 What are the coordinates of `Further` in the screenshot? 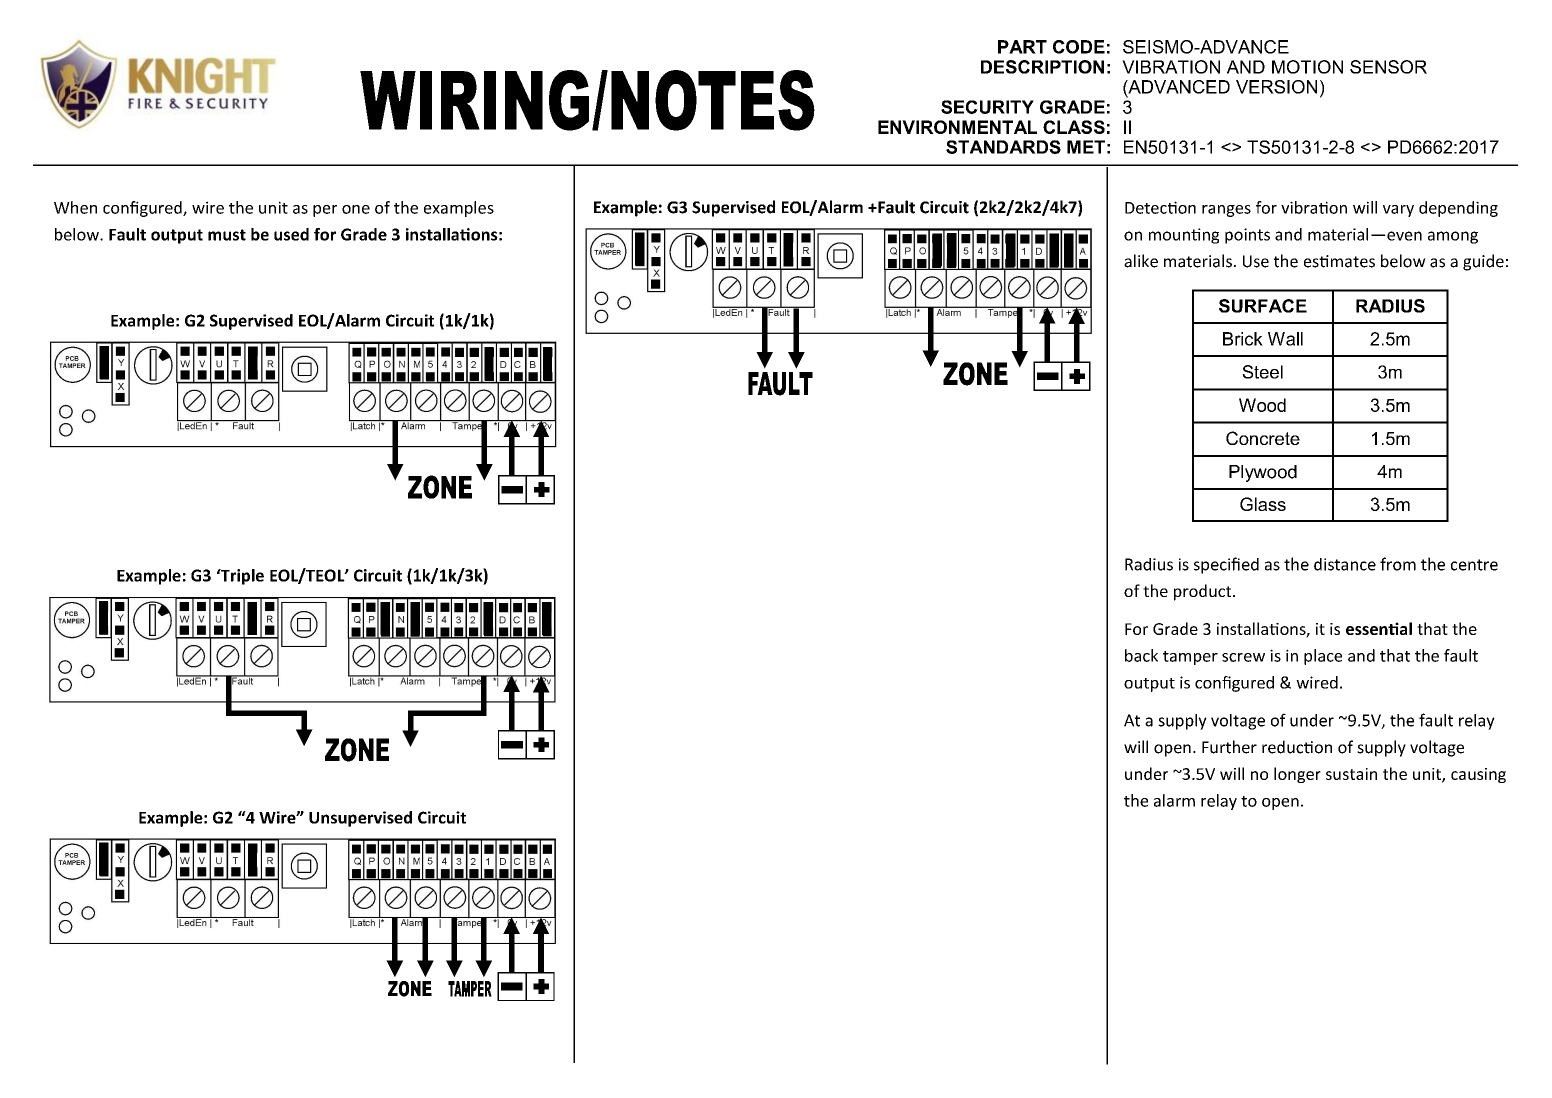 It's located at (1229, 747).
